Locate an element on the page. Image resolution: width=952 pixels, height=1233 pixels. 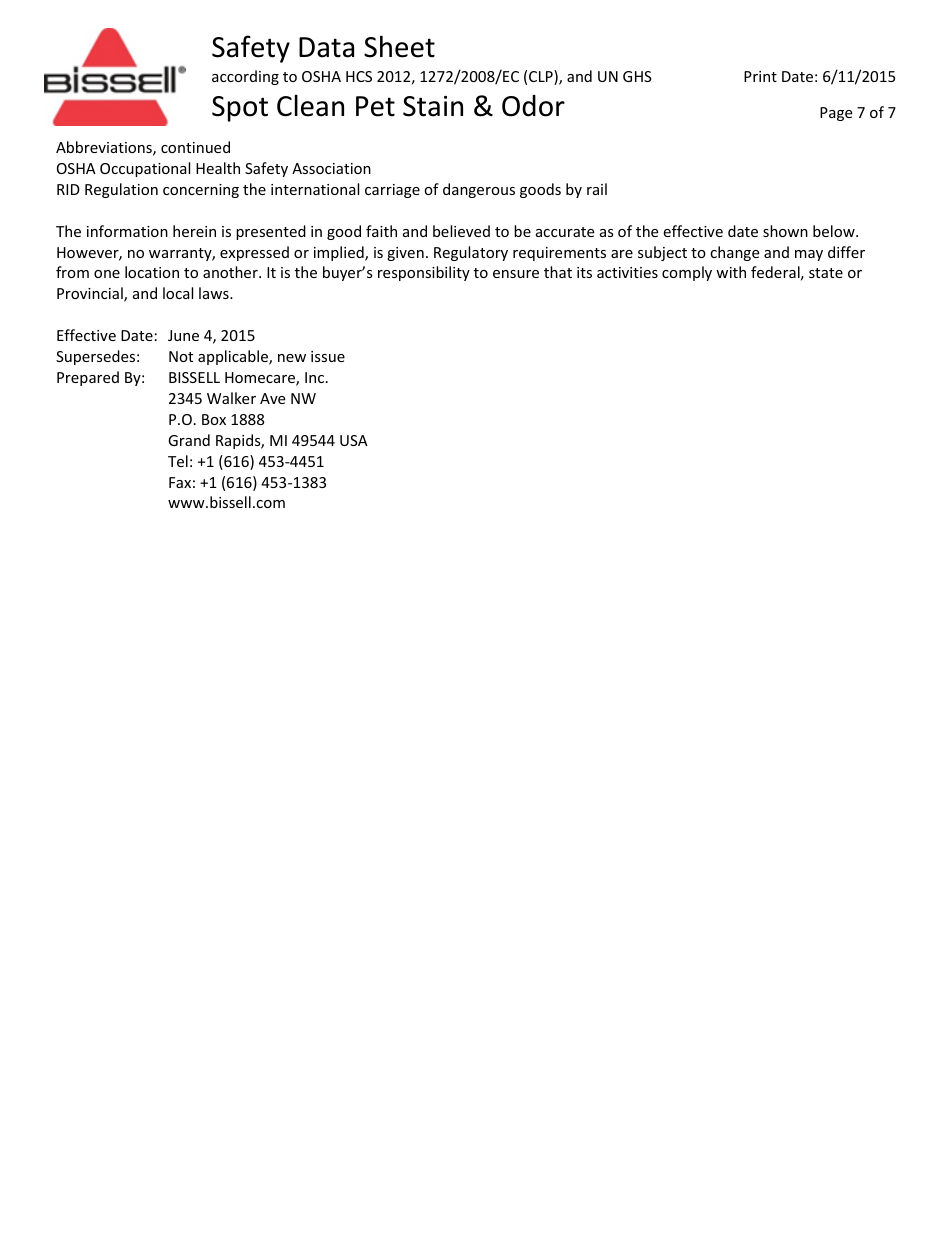
Sheet is located at coordinates (399, 46).
